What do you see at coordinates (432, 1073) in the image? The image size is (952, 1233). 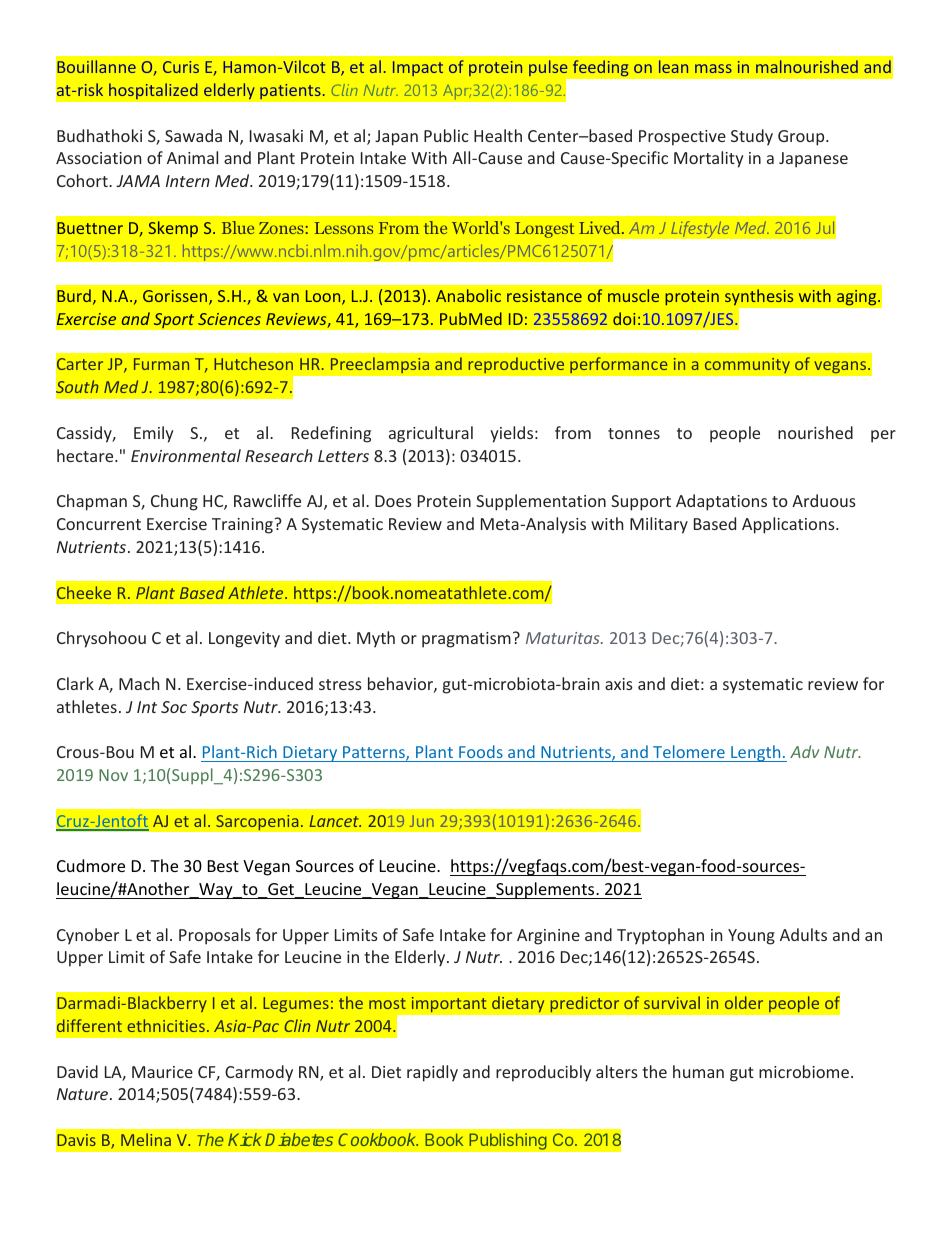 I see `rapidly` at bounding box center [432, 1073].
